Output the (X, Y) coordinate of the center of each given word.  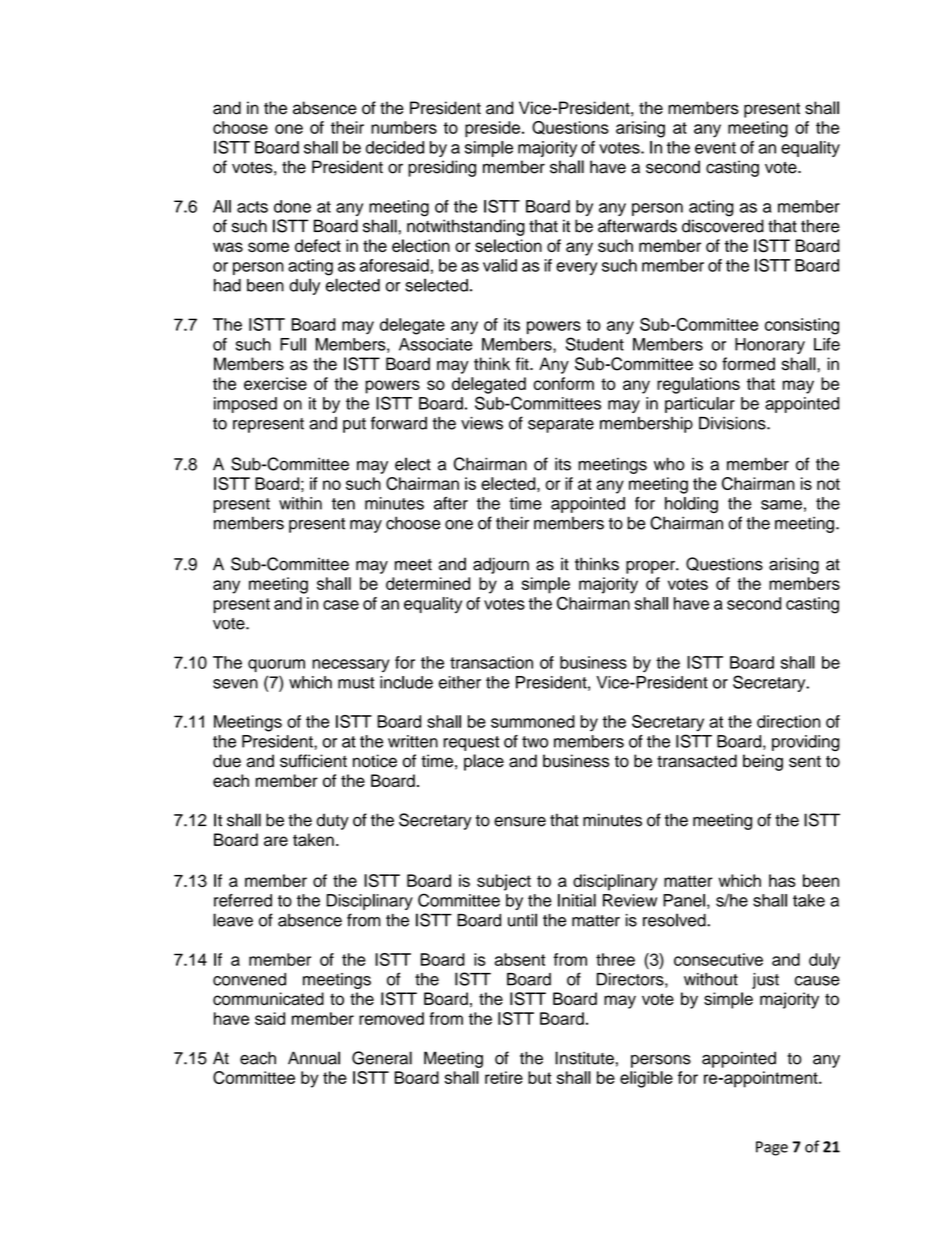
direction (788, 721)
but (539, 1077)
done (292, 206)
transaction (491, 662)
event (715, 148)
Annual (314, 1058)
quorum (276, 665)
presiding (442, 168)
